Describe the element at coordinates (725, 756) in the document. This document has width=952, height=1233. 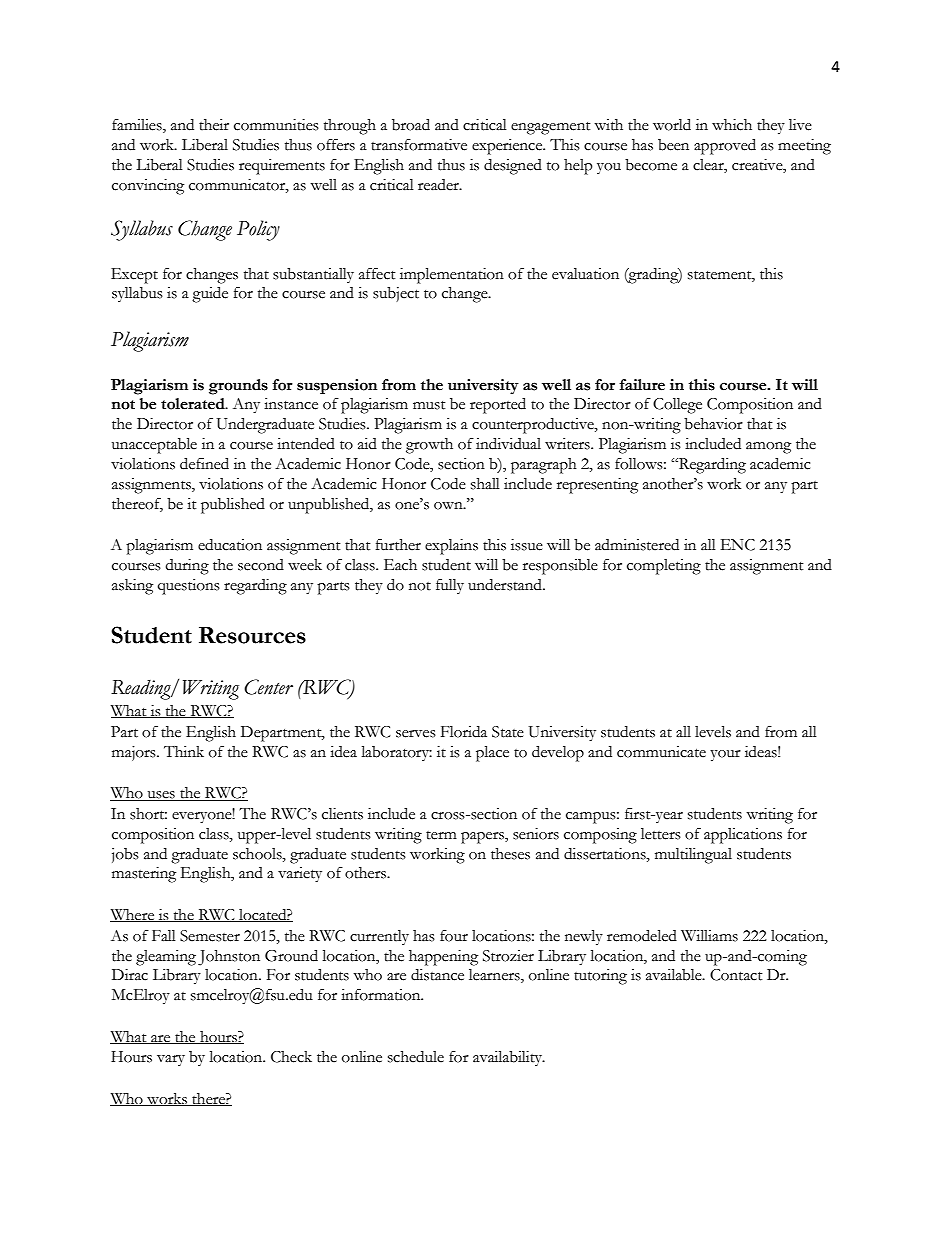
I see `your` at that location.
